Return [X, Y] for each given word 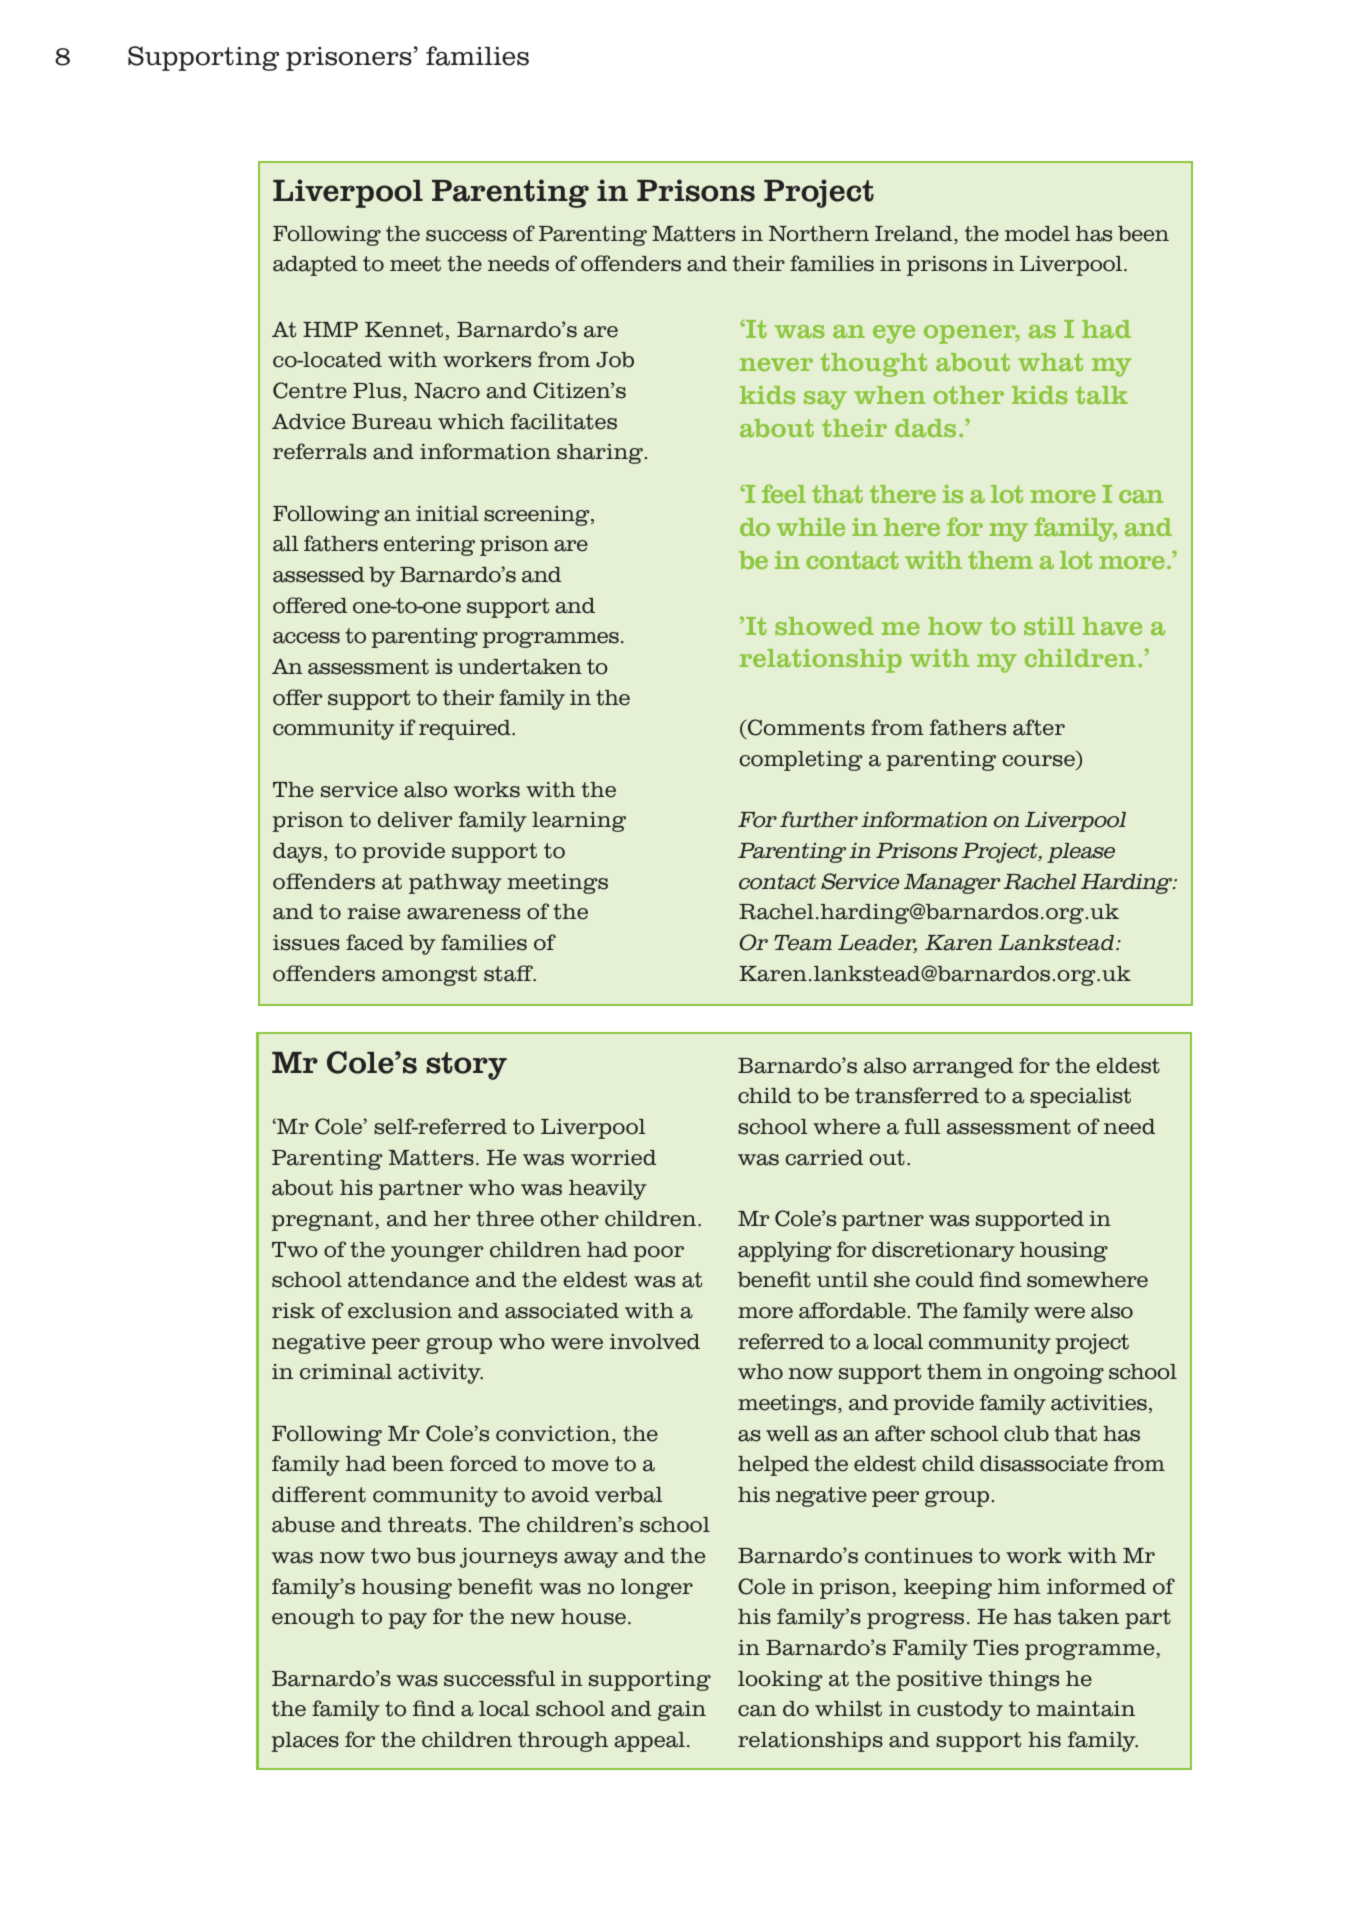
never [776, 364]
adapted [315, 266]
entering [429, 546]
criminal [346, 1372]
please [1081, 853]
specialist [1080, 1098]
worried [613, 1158]
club [1026, 1434]
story [466, 1066]
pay [408, 1621]
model [1037, 234]
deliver [415, 820]
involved [655, 1342]
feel [784, 493]
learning [579, 822]
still [1049, 626]
